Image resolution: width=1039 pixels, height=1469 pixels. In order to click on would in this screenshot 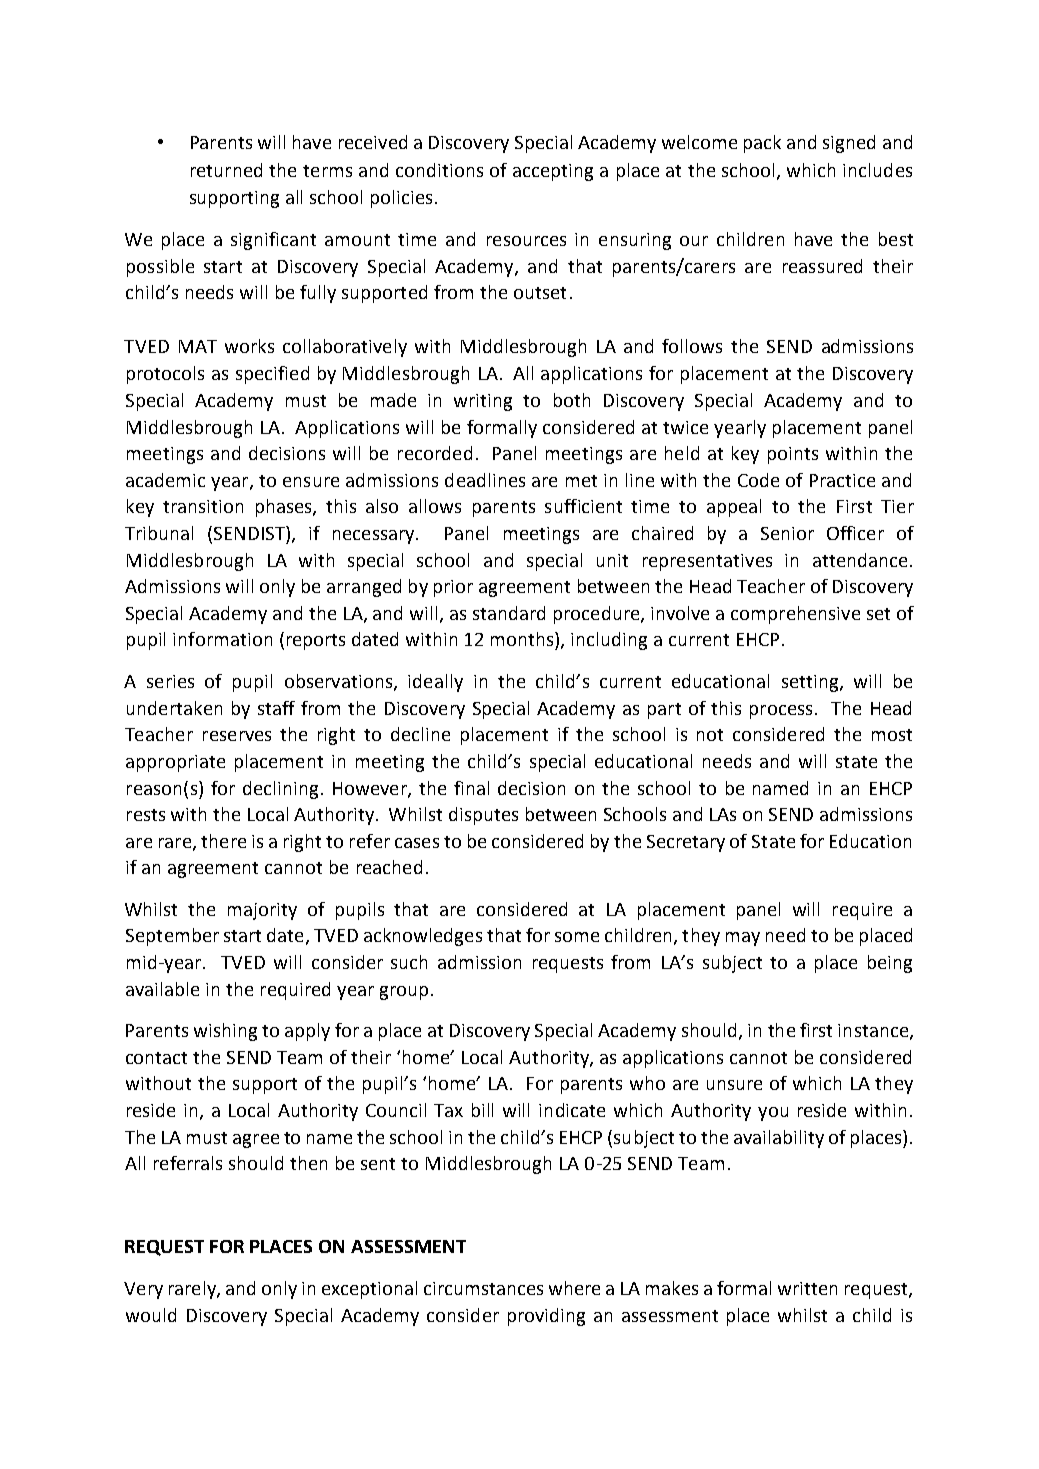, I will do `click(151, 1315)`.
